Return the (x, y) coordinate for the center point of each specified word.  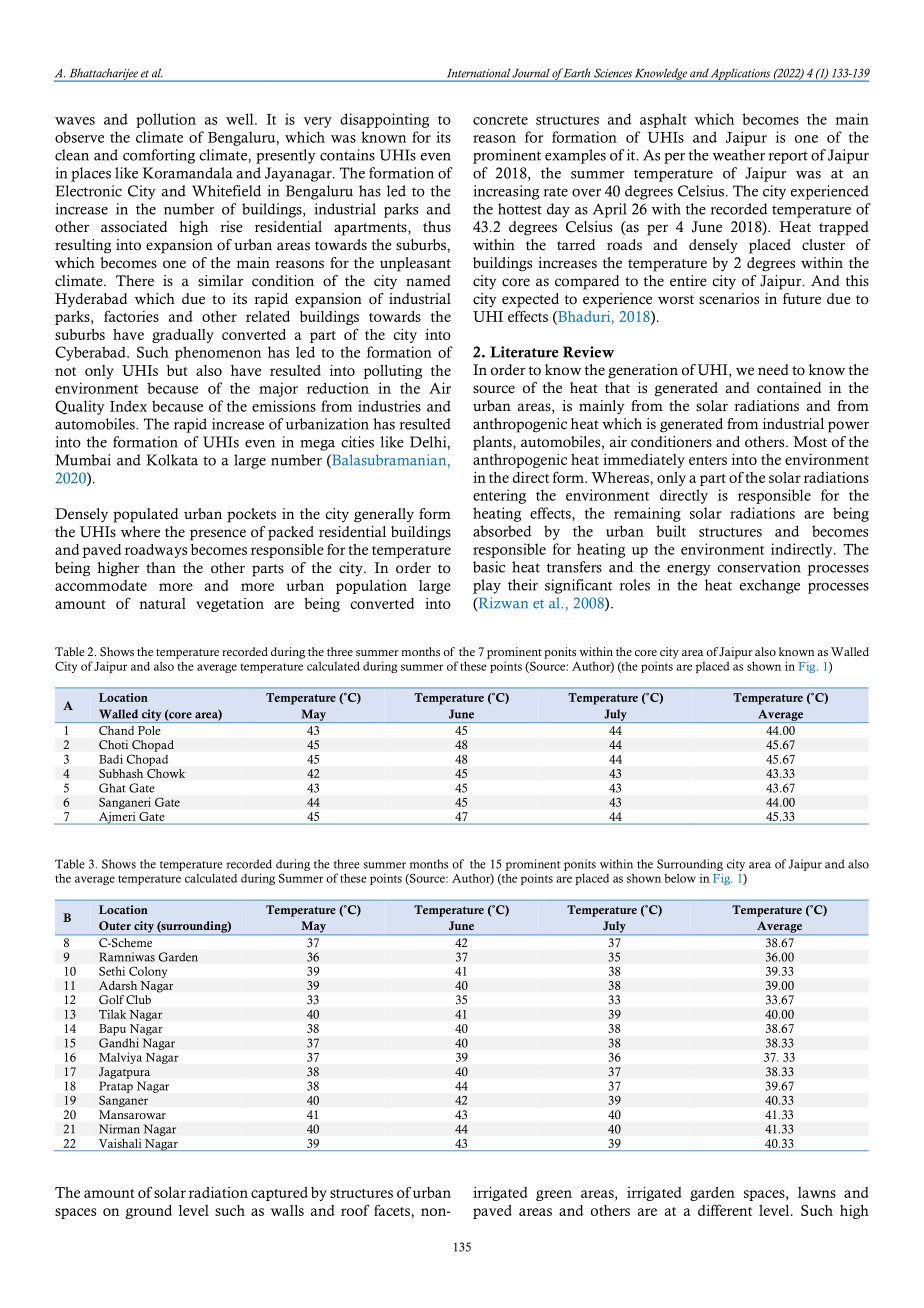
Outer (115, 926)
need (773, 370)
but (177, 370)
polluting (392, 372)
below (680, 878)
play (487, 586)
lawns (817, 1192)
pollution (166, 120)
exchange (770, 586)
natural (162, 603)
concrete (500, 120)
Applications (741, 75)
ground (148, 1212)
